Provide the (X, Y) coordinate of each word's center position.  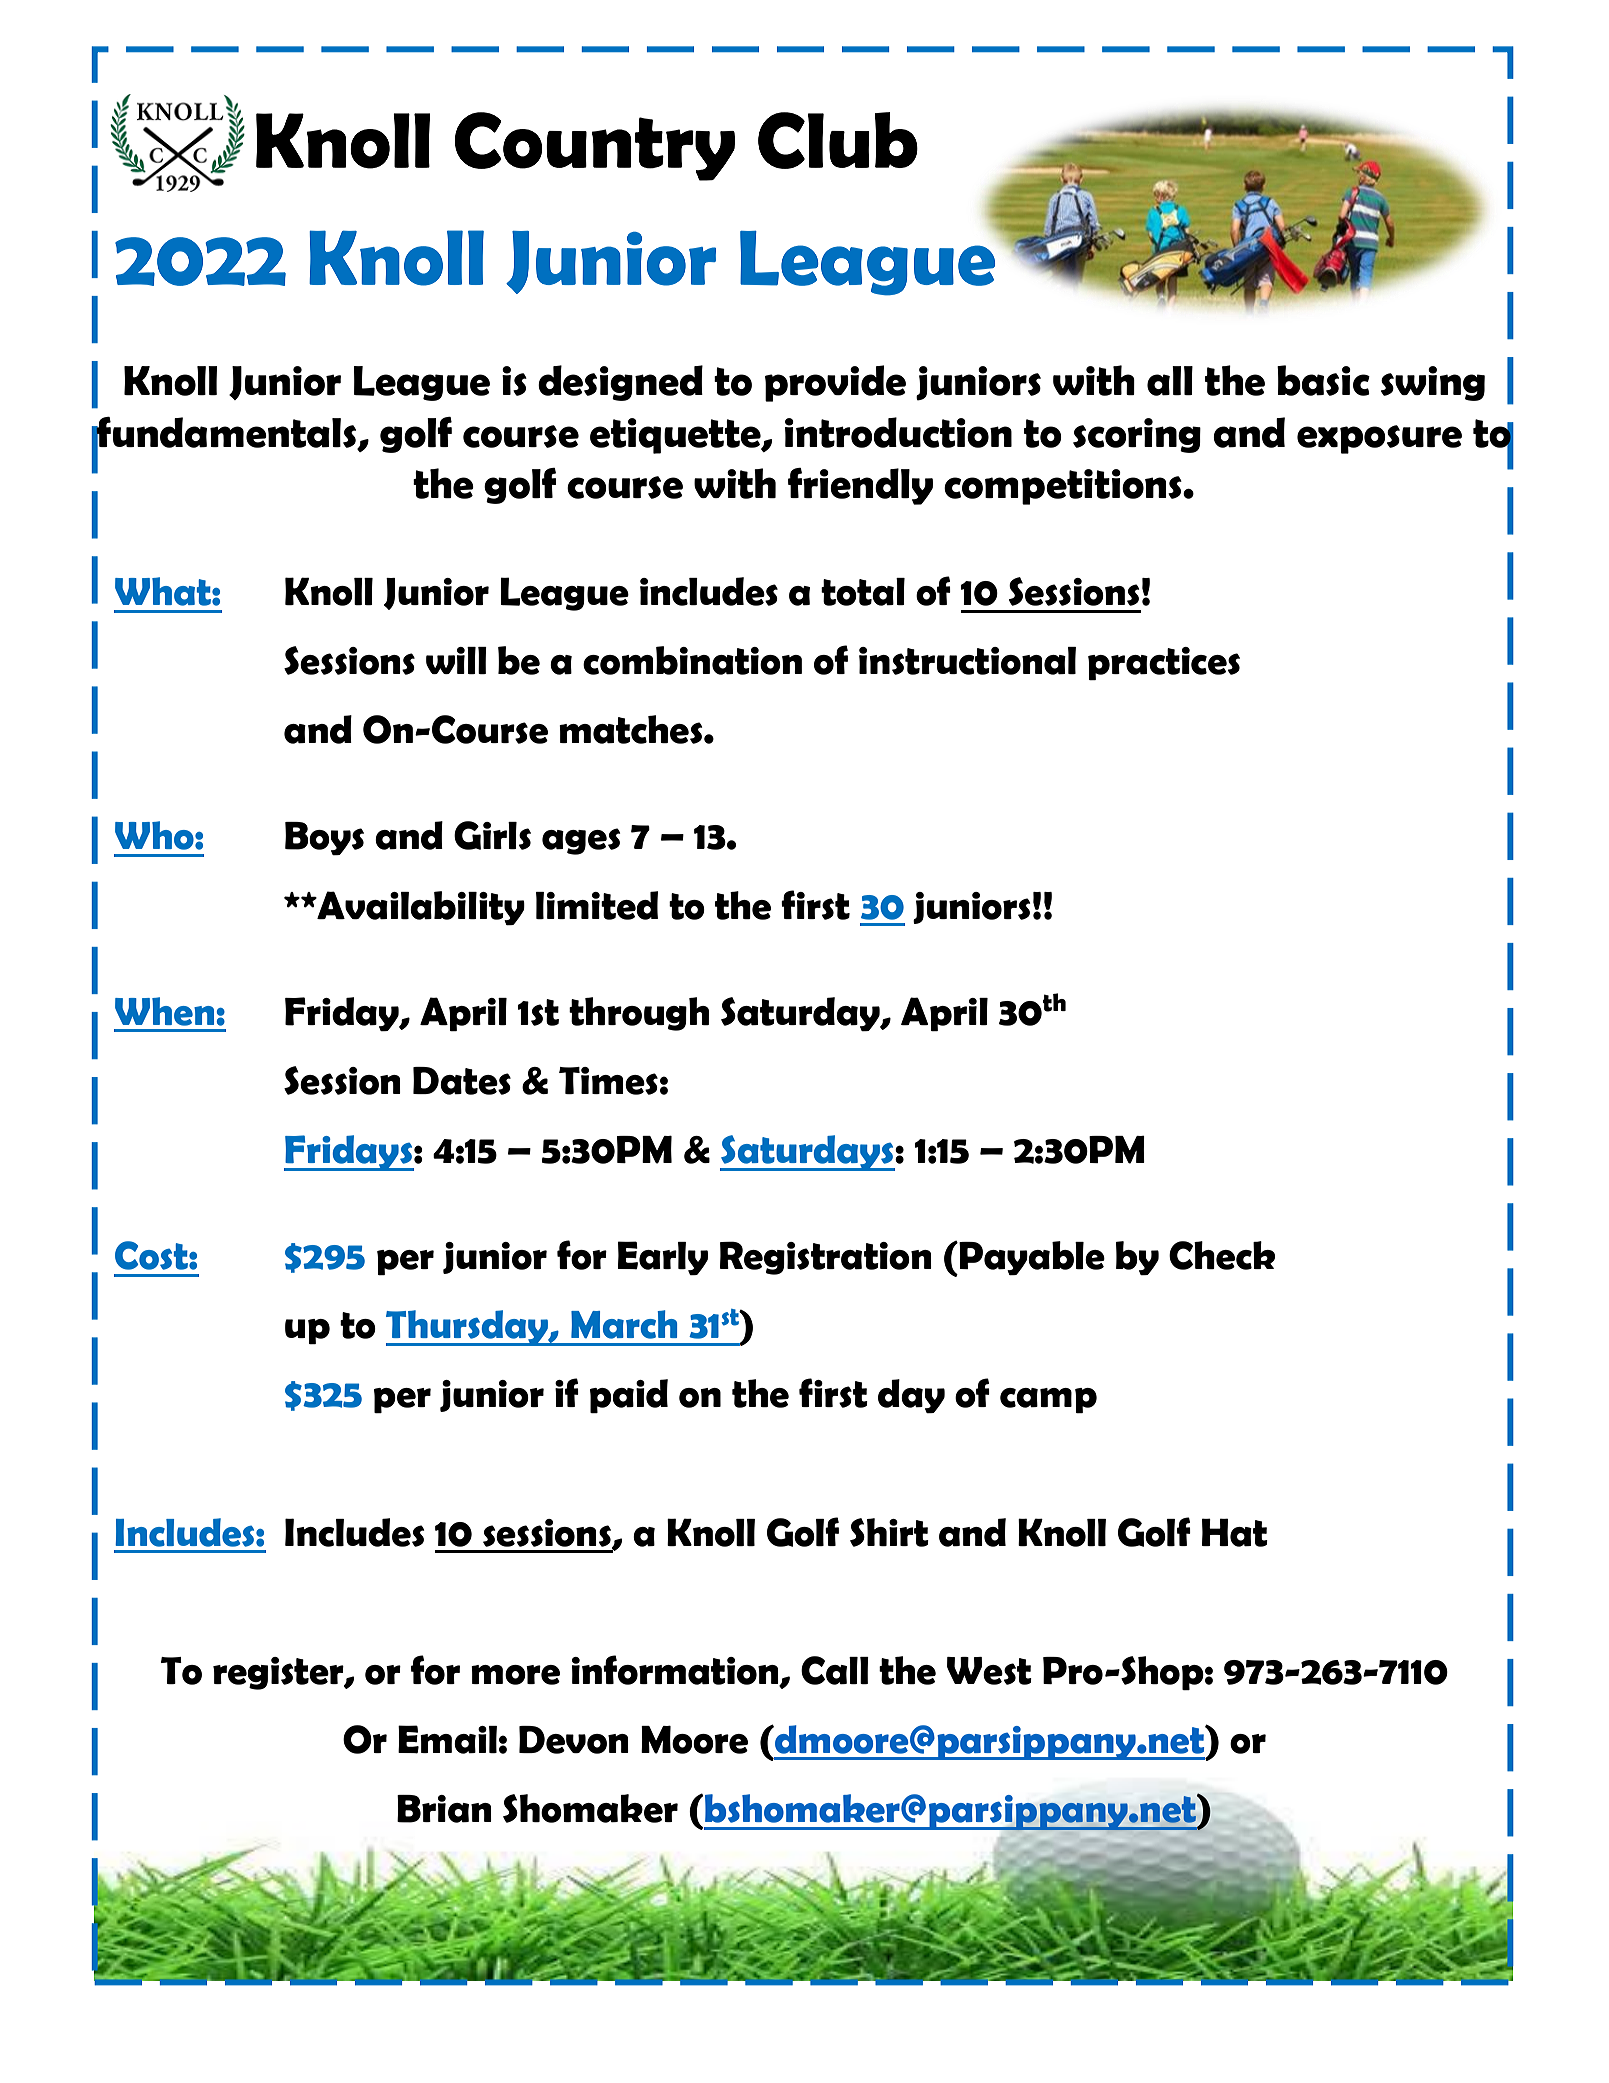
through (639, 1014)
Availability (420, 908)
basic (1323, 380)
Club (838, 140)
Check (1222, 1255)
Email (447, 1739)
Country (595, 146)
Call (835, 1670)
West (989, 1671)
